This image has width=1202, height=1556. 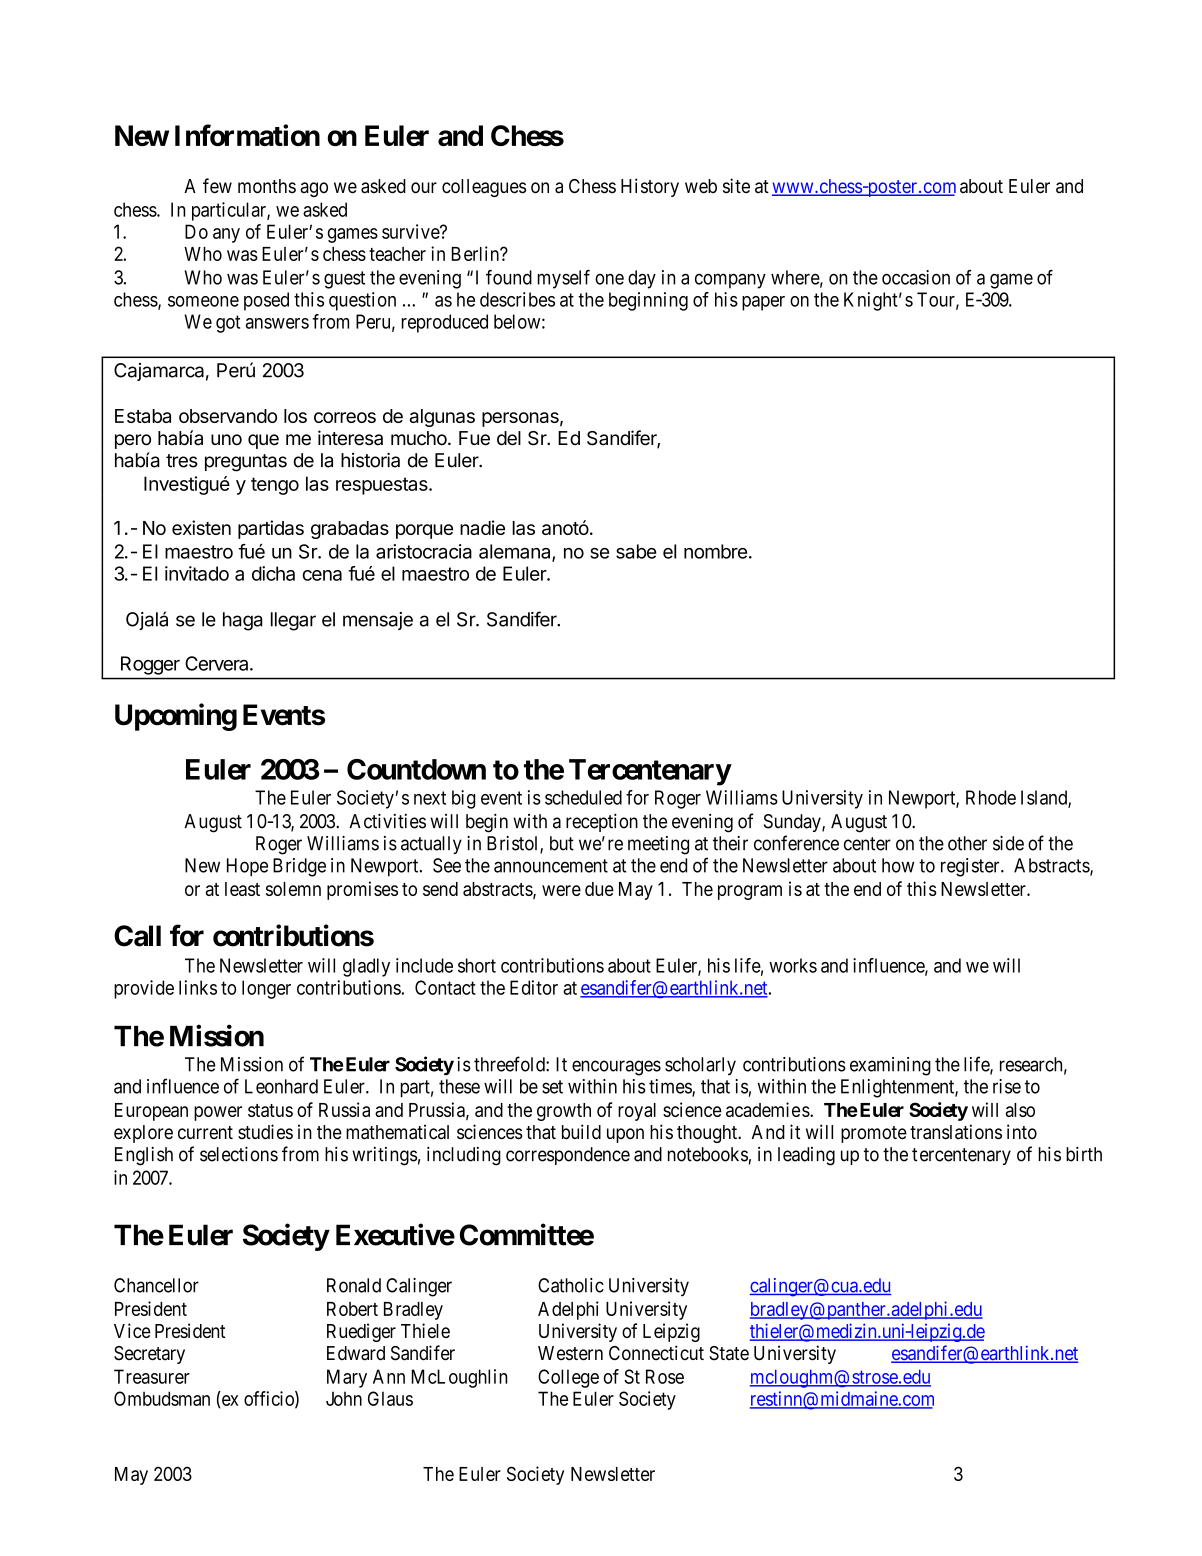 What do you see at coordinates (322, 575) in the image?
I see `cena` at bounding box center [322, 575].
